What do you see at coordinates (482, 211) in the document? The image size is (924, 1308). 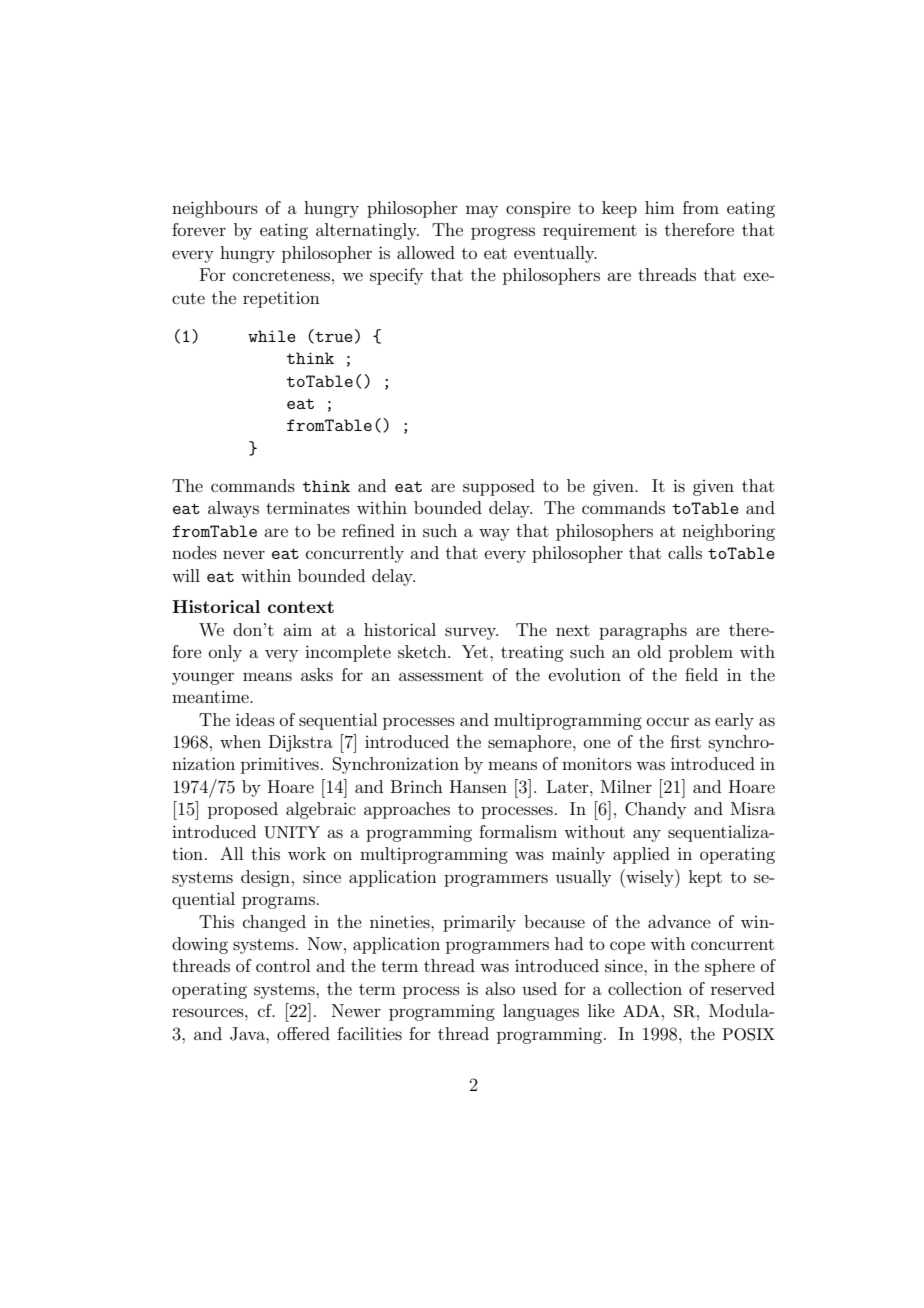 I see `may` at bounding box center [482, 211].
